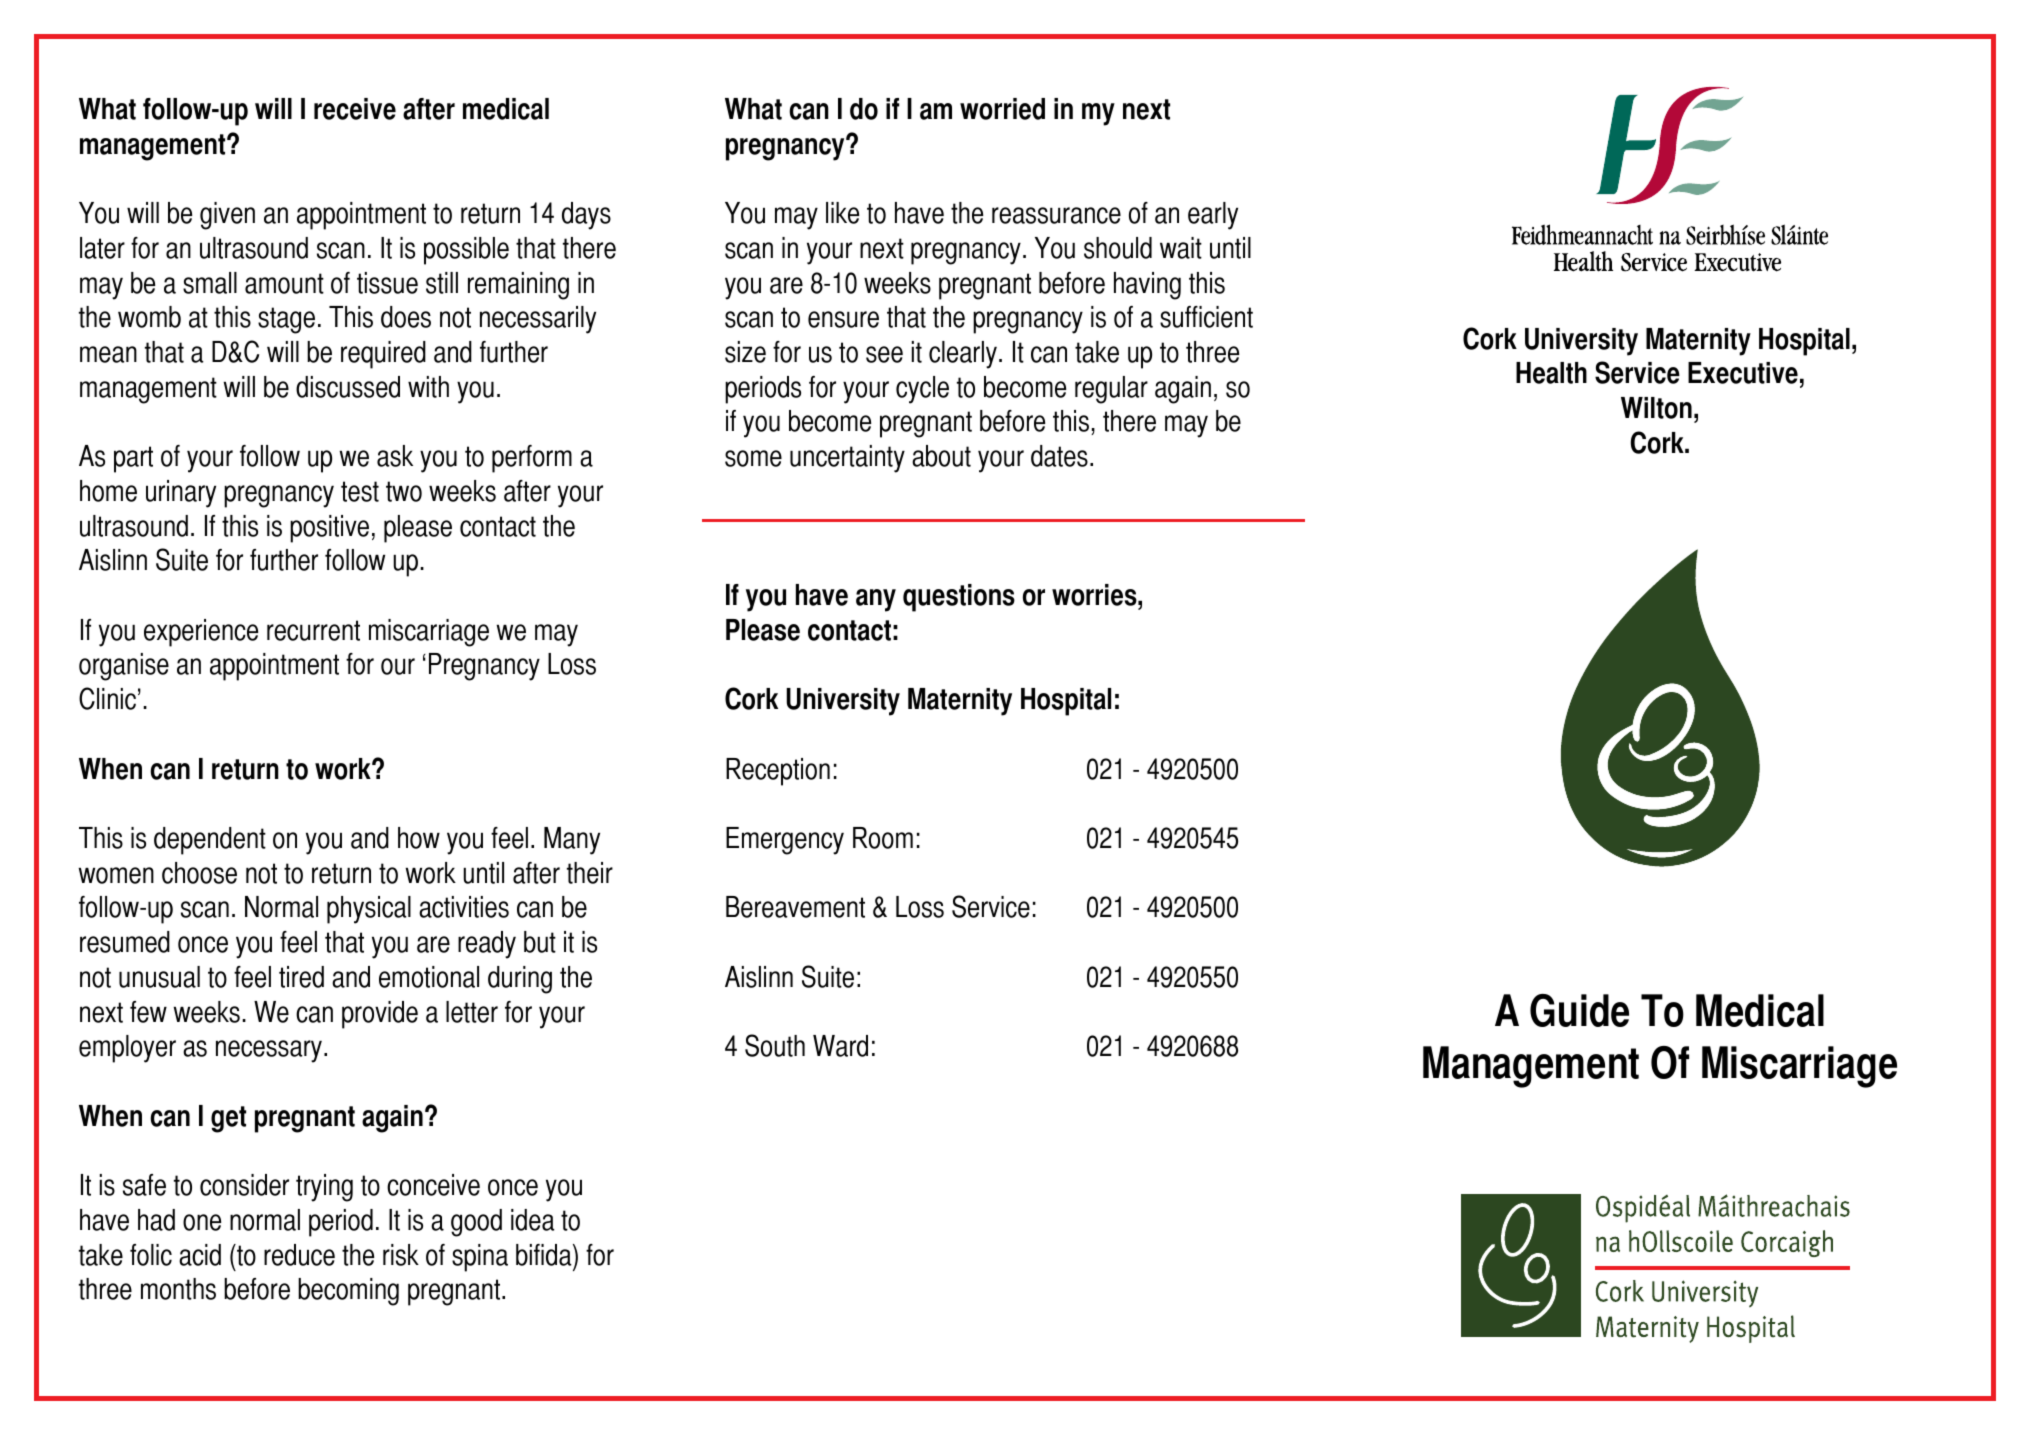 The height and width of the screenshot is (1435, 2030). Describe the element at coordinates (883, 838) in the screenshot. I see `Room` at that location.
